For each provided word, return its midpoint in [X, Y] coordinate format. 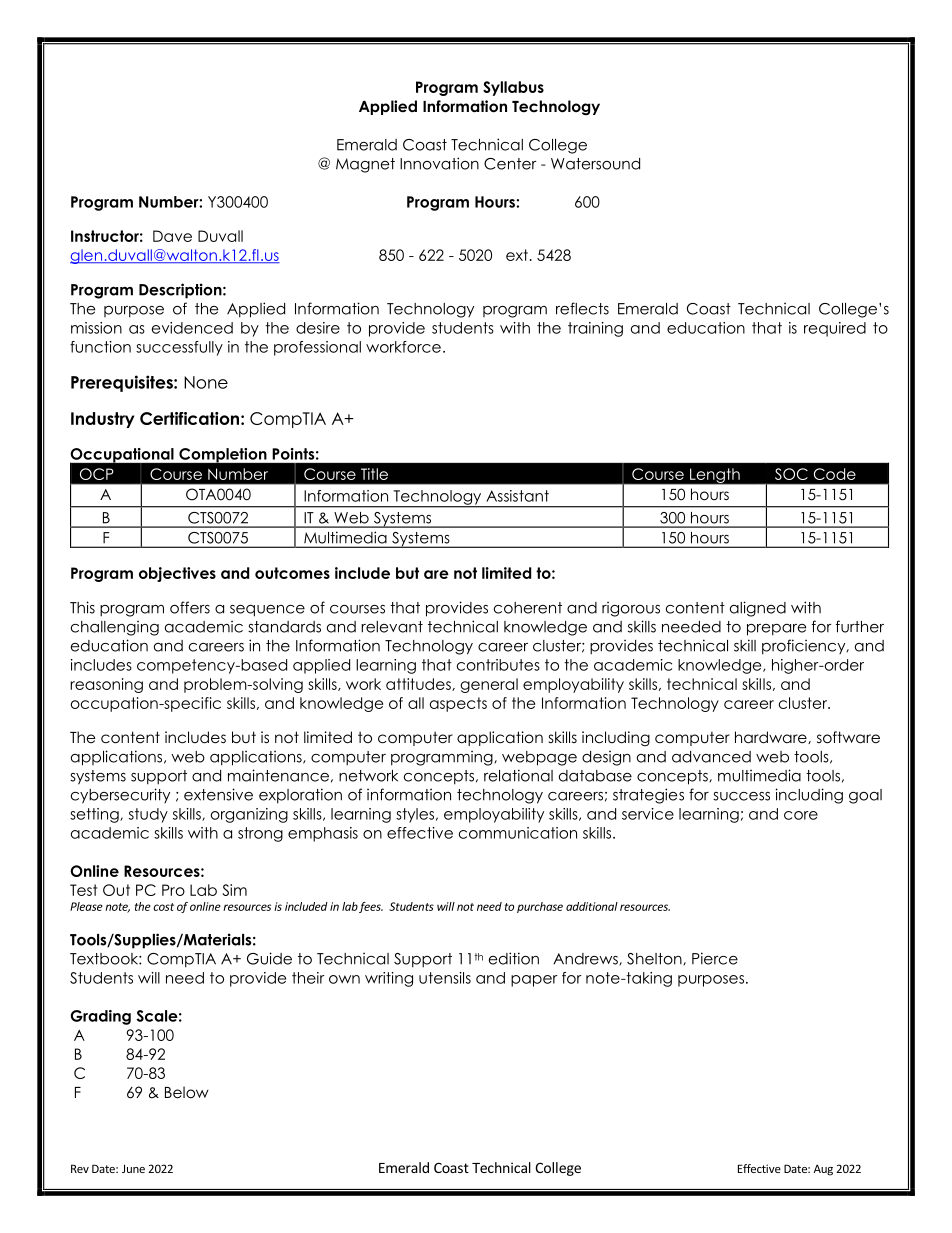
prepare [776, 630]
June [133, 1168]
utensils [445, 978]
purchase [540, 907]
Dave [172, 236]
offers [190, 607]
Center [510, 164]
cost [163, 907]
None [206, 382]
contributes [498, 665]
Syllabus [513, 88]
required [835, 329]
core [801, 815]
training [595, 329]
